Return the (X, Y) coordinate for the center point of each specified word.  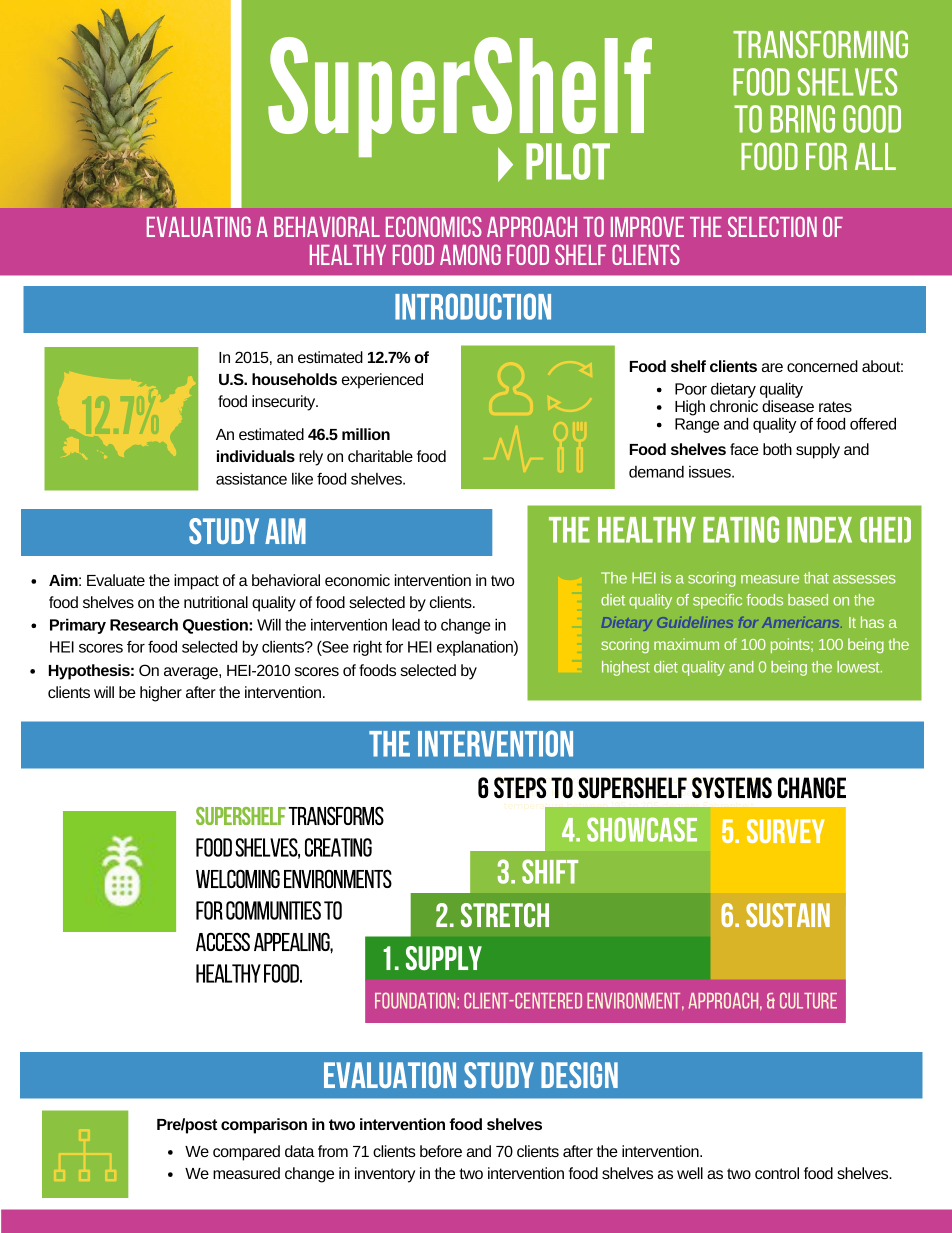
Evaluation (390, 1075)
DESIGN (579, 1075)
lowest (859, 667)
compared (246, 1153)
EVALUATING (199, 226)
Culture (808, 1000)
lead (406, 624)
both (777, 449)
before (441, 1151)
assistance (251, 479)
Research (144, 624)
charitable (380, 456)
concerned (822, 366)
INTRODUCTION (473, 306)
